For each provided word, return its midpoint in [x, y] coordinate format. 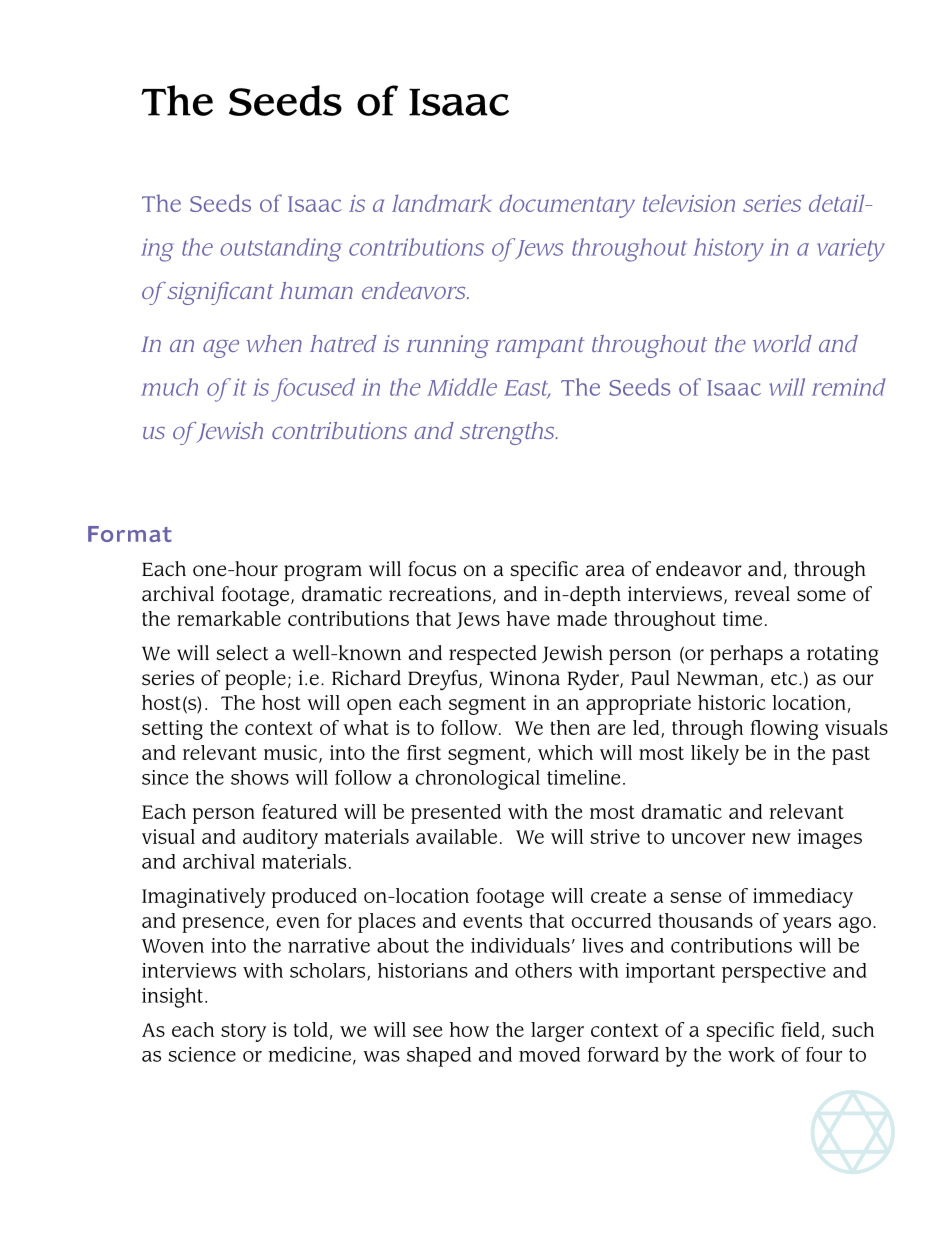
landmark [442, 203]
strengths [508, 433]
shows [260, 777]
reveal [762, 594]
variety [851, 250]
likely [715, 755]
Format [130, 534]
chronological [478, 780]
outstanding [280, 250]
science [202, 1054]
